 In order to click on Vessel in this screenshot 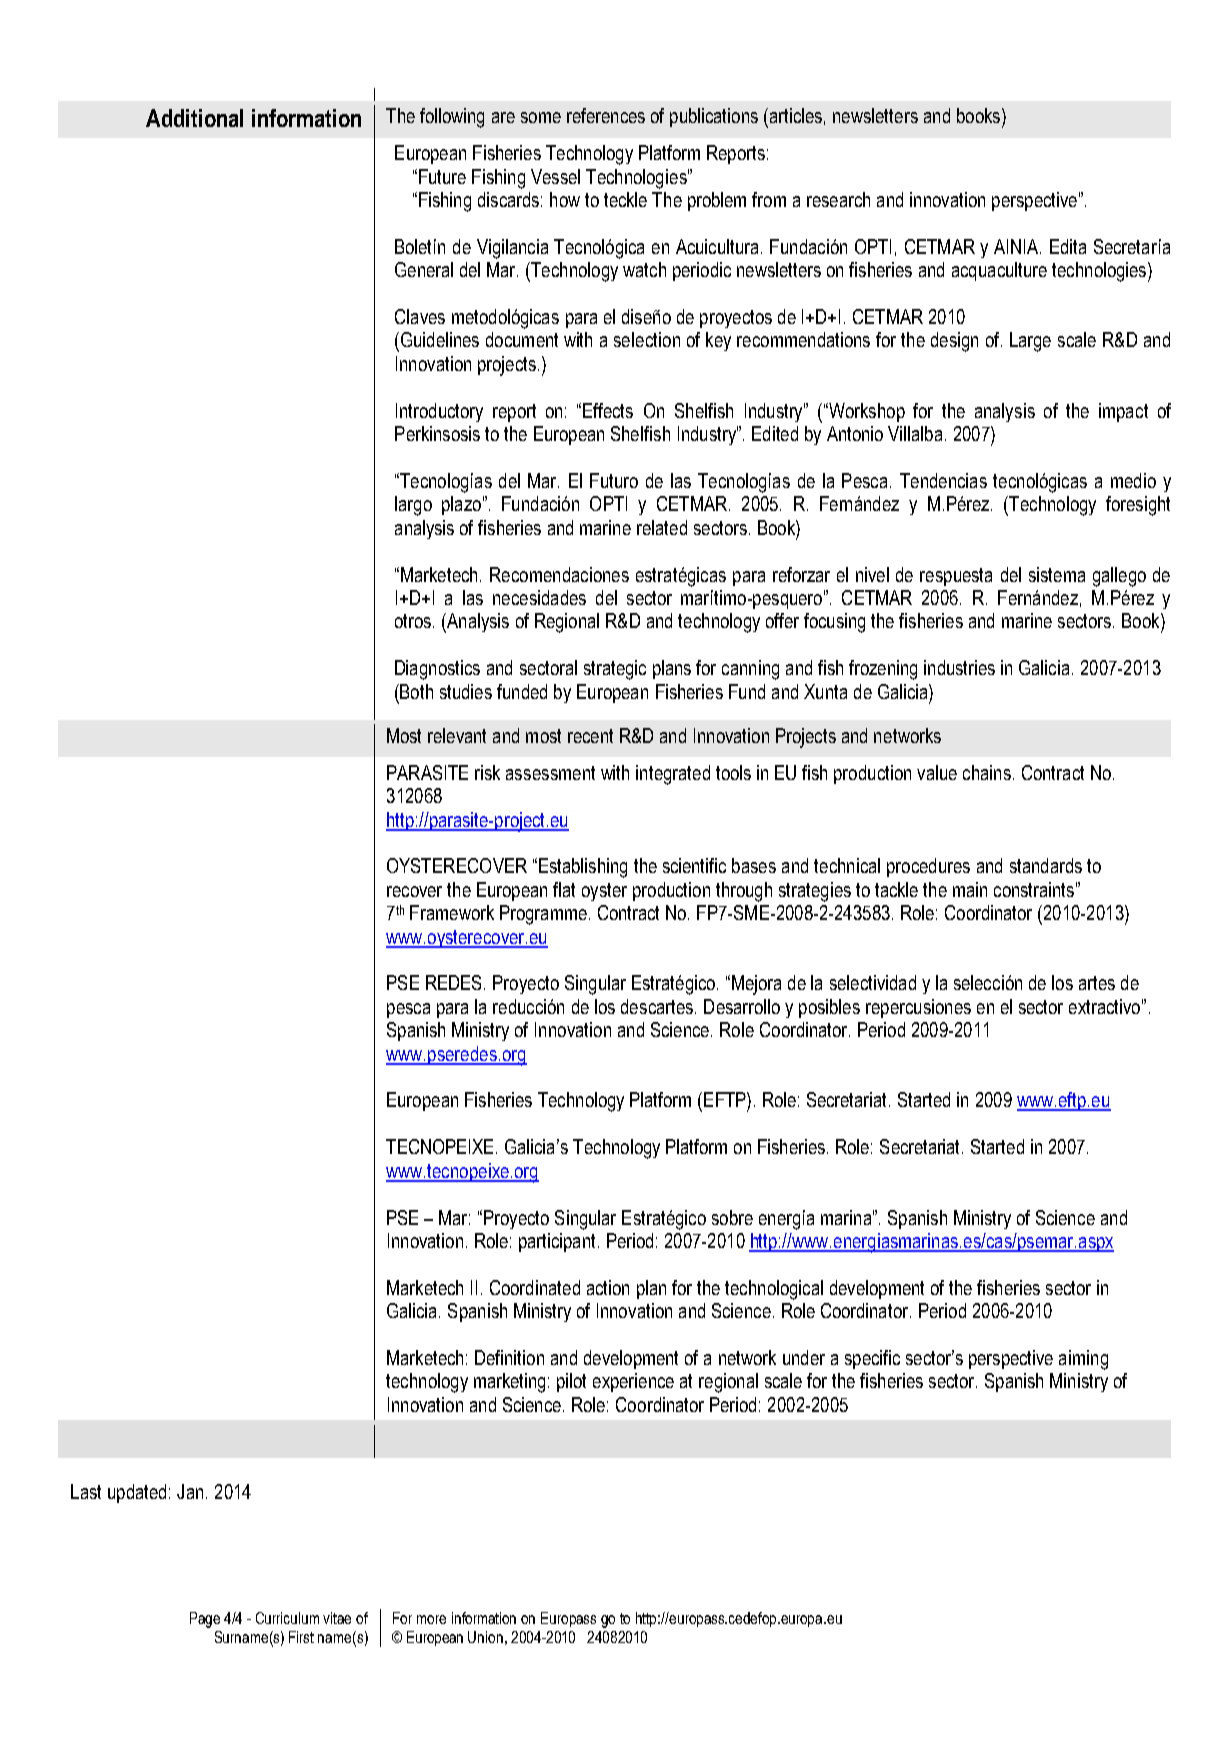, I will do `click(555, 176)`.
